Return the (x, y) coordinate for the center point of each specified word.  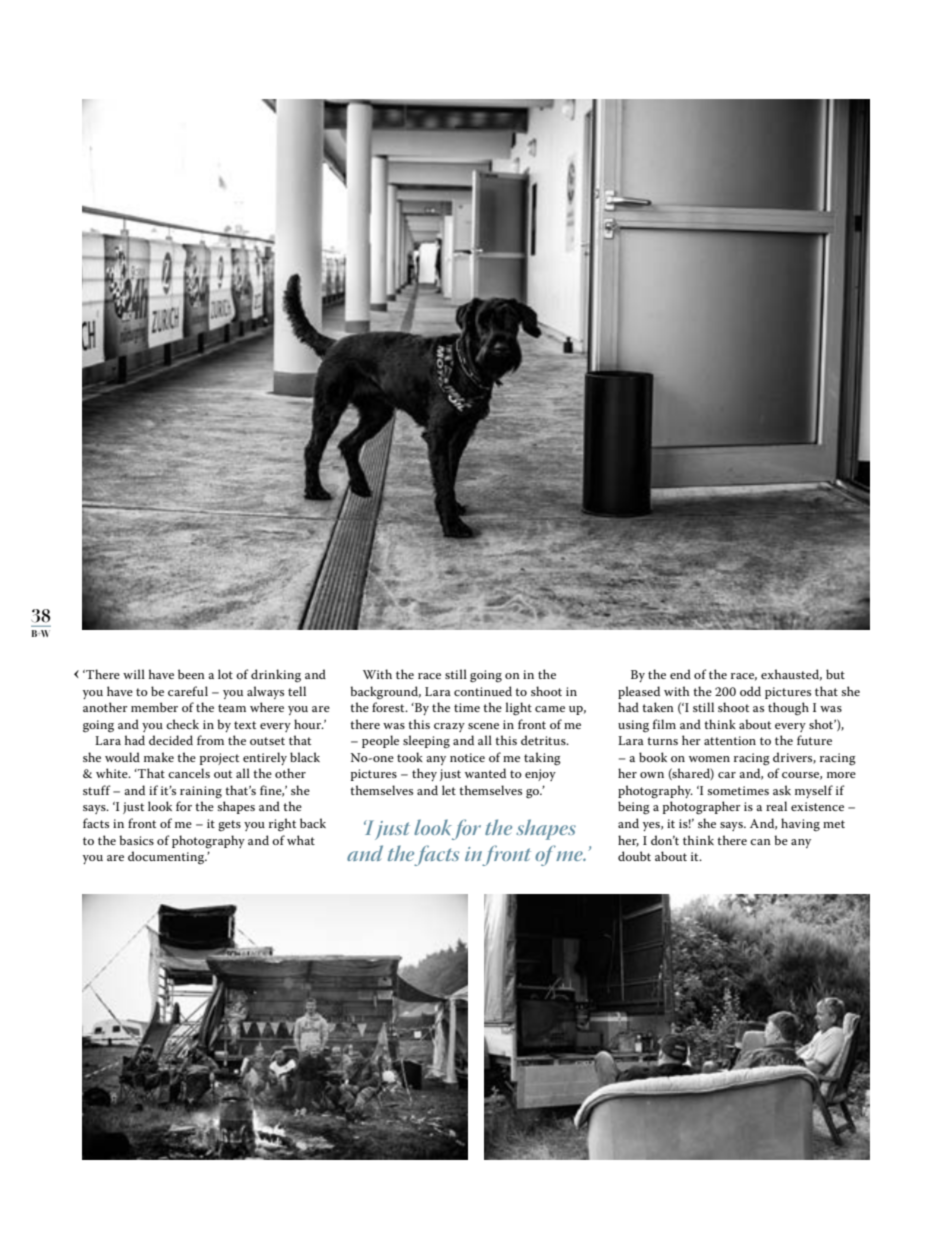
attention (730, 740)
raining (201, 792)
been (191, 674)
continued (483, 691)
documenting (167, 858)
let (449, 790)
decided (171, 740)
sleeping (426, 741)
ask (782, 790)
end (680, 674)
